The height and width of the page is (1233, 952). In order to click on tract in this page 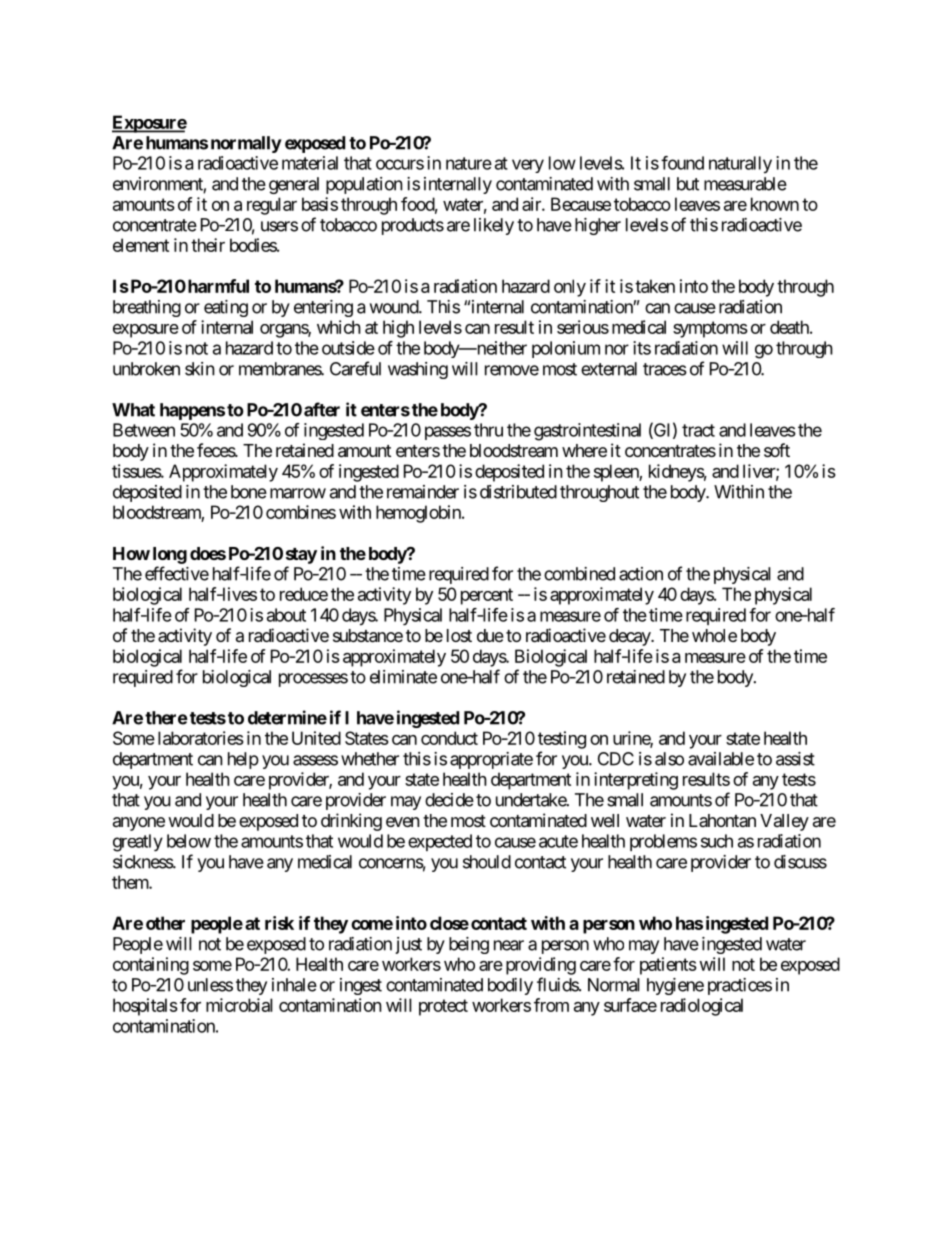, I will do `click(698, 430)`.
